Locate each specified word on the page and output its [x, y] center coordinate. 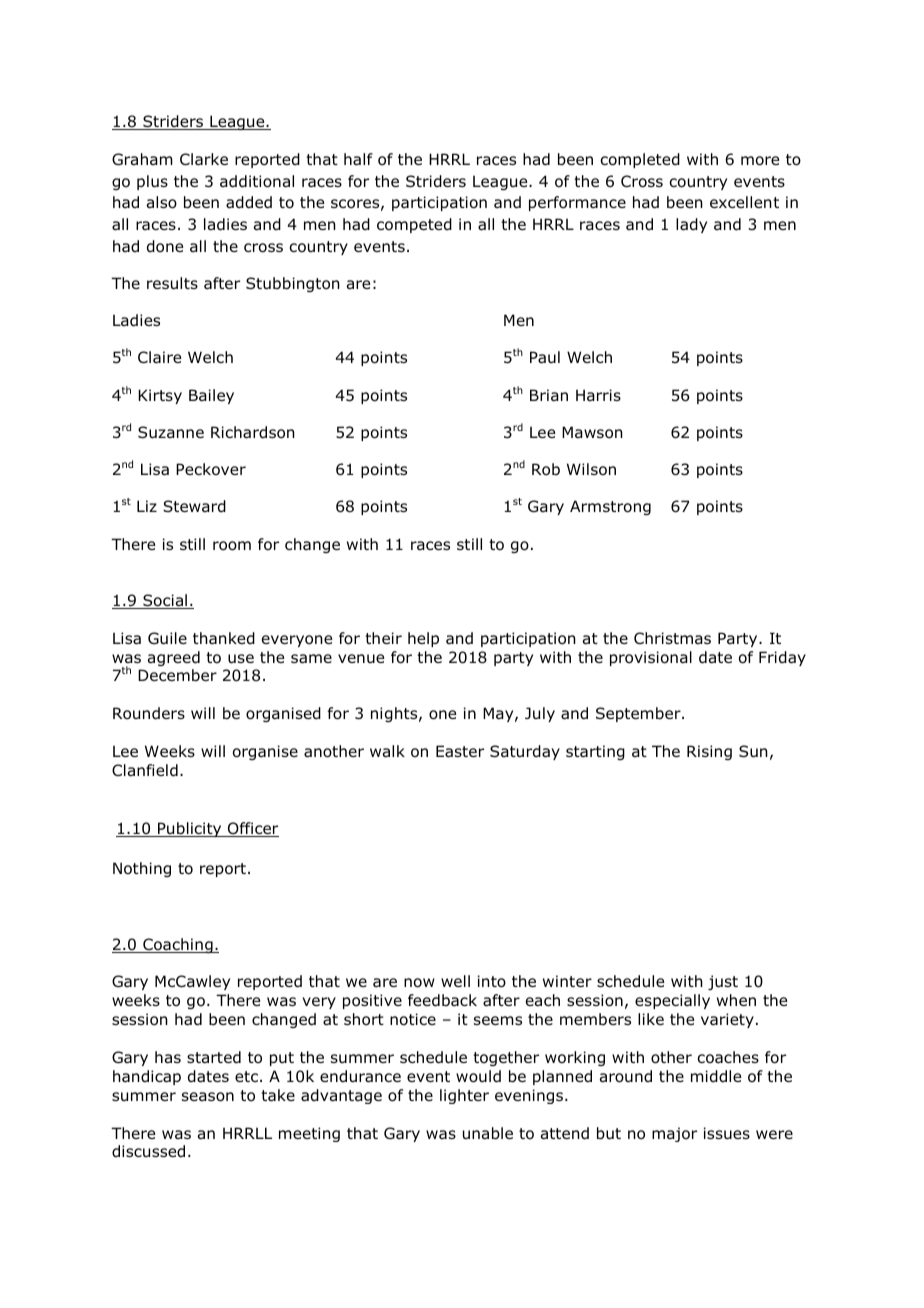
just [723, 982]
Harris [598, 395]
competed [414, 225]
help [423, 639]
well [455, 981]
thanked [224, 638]
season [208, 1097]
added [249, 202]
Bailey [211, 396]
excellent [744, 202]
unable [488, 1133]
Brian [549, 395]
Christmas [672, 638]
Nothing [142, 869]
